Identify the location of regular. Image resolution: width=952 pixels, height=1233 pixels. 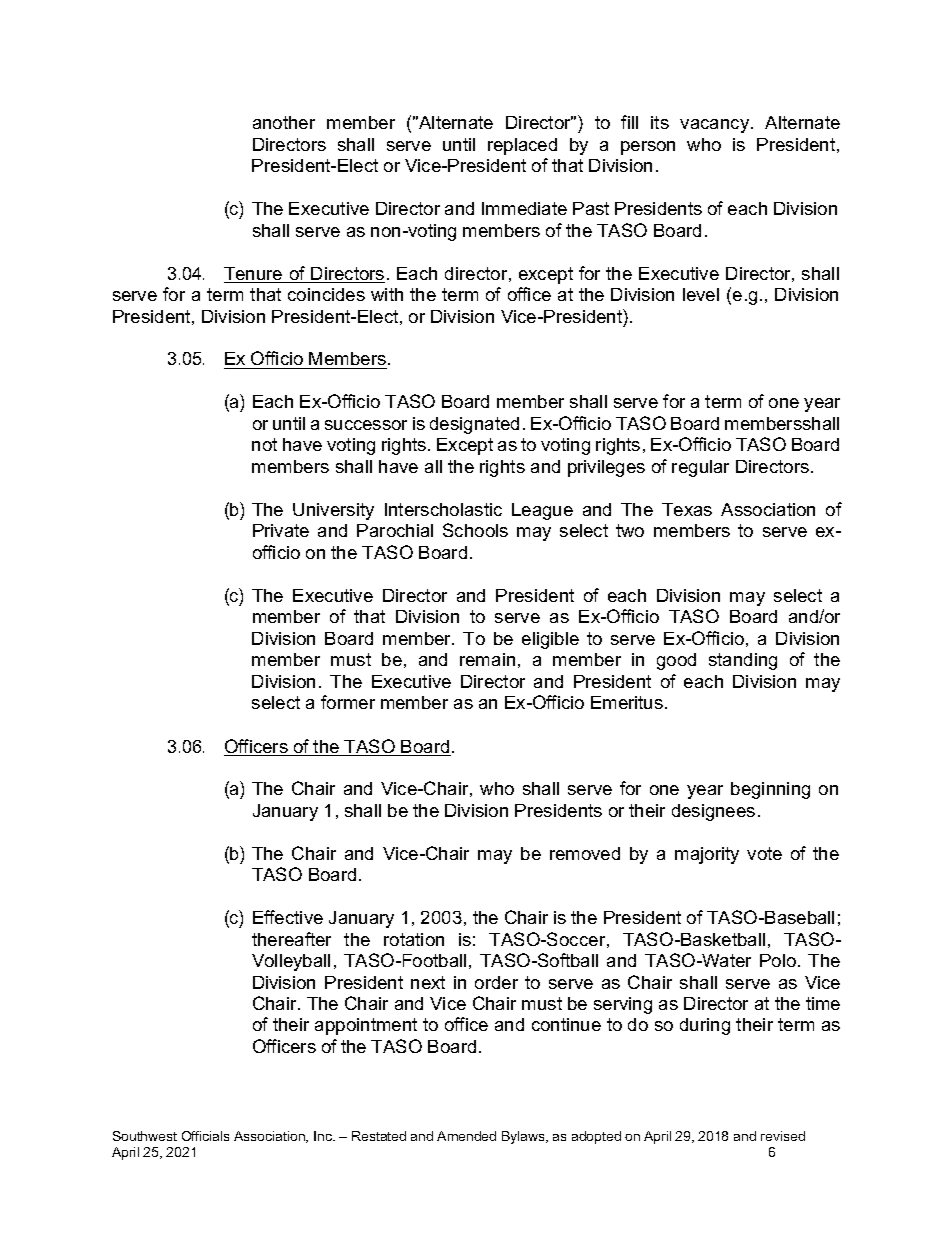
(700, 468).
